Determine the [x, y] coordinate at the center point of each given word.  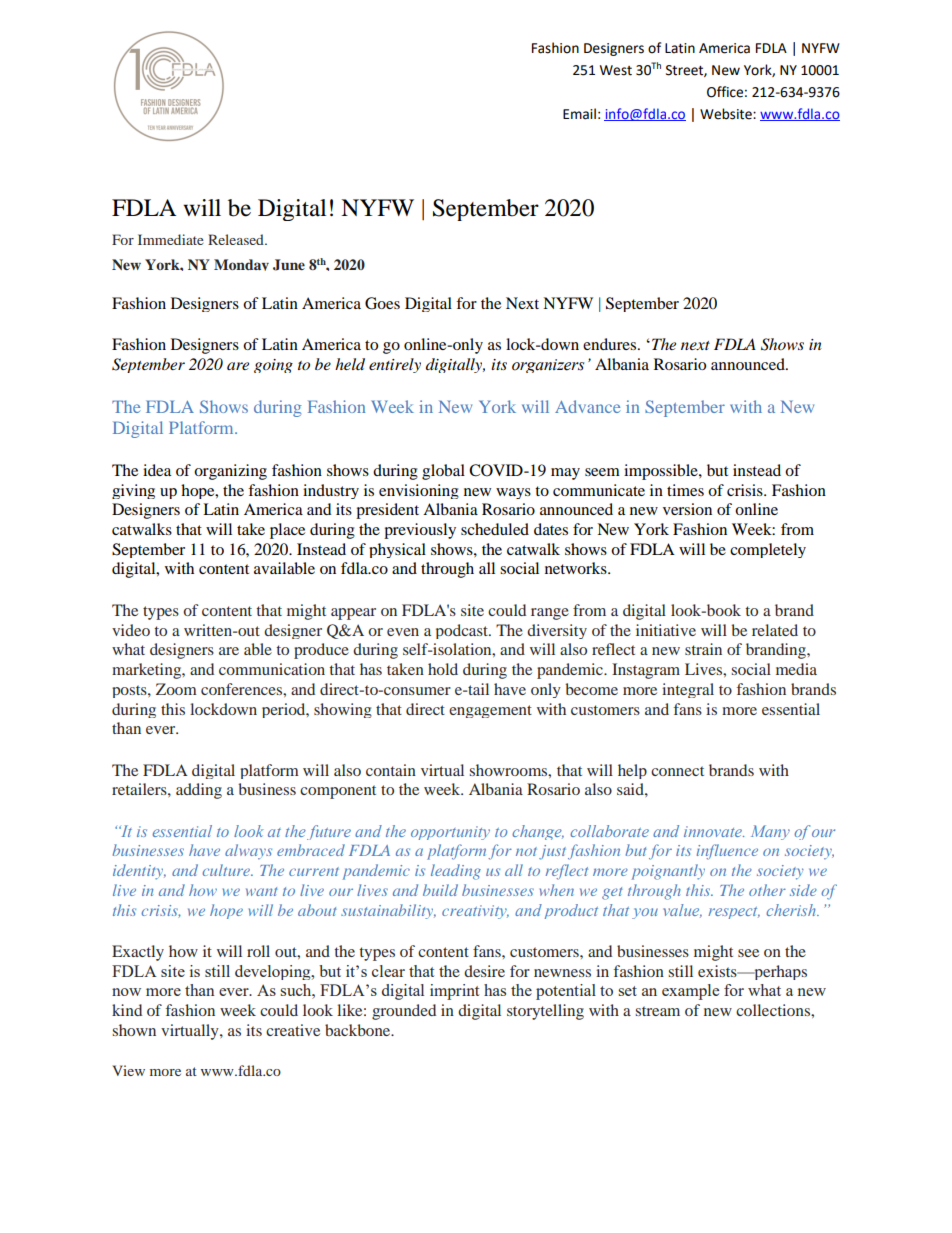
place [287, 531]
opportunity [450, 833]
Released [237, 239]
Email [579, 114]
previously [420, 531]
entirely [395, 365]
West [616, 70]
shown [134, 1030]
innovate [714, 831]
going [273, 366]
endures [611, 344]
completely [768, 550]
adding [199, 791]
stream [657, 1011]
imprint [454, 992]
